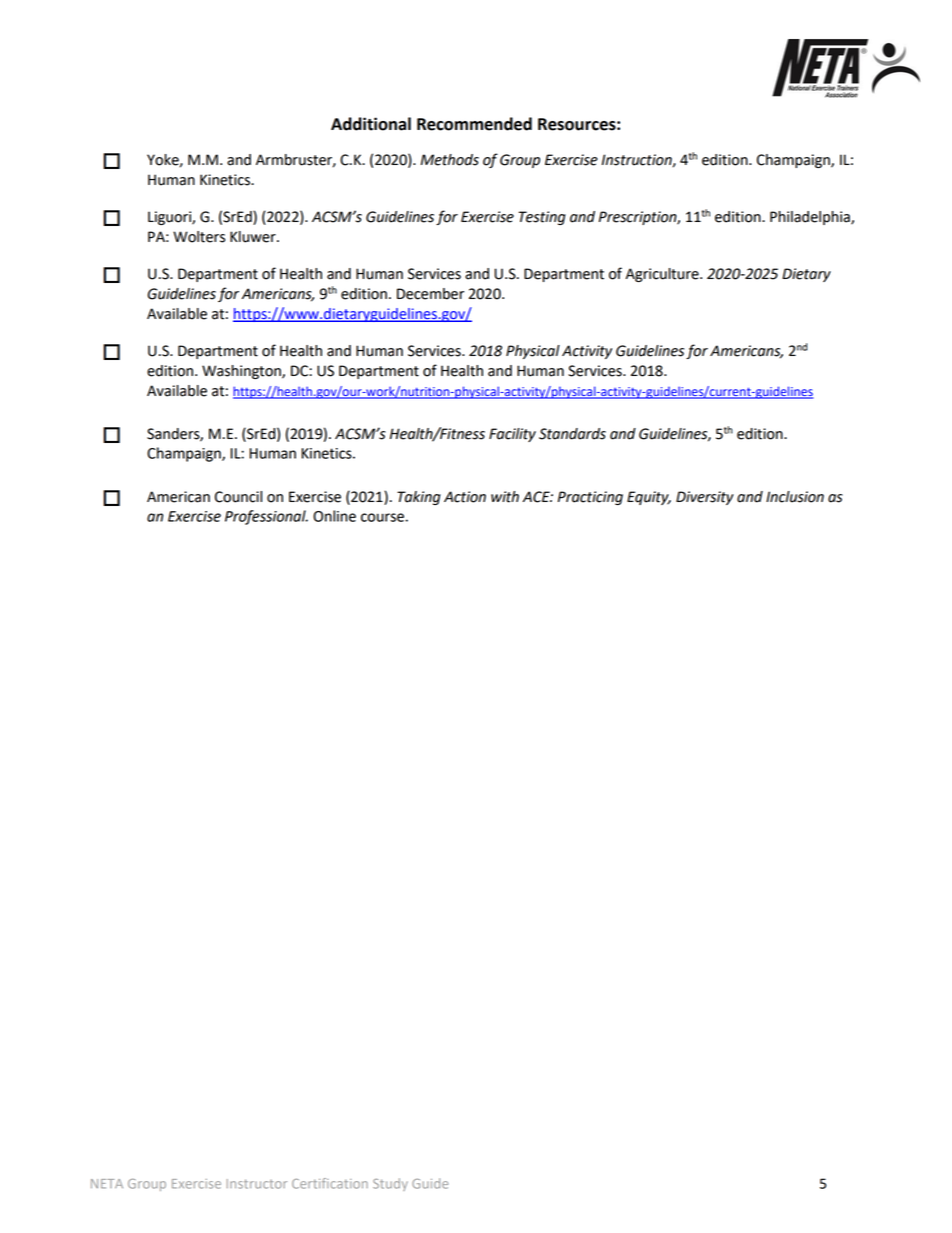 The height and width of the screenshot is (1233, 952). What do you see at coordinates (450, 160) in the screenshot?
I see `Methods` at bounding box center [450, 160].
